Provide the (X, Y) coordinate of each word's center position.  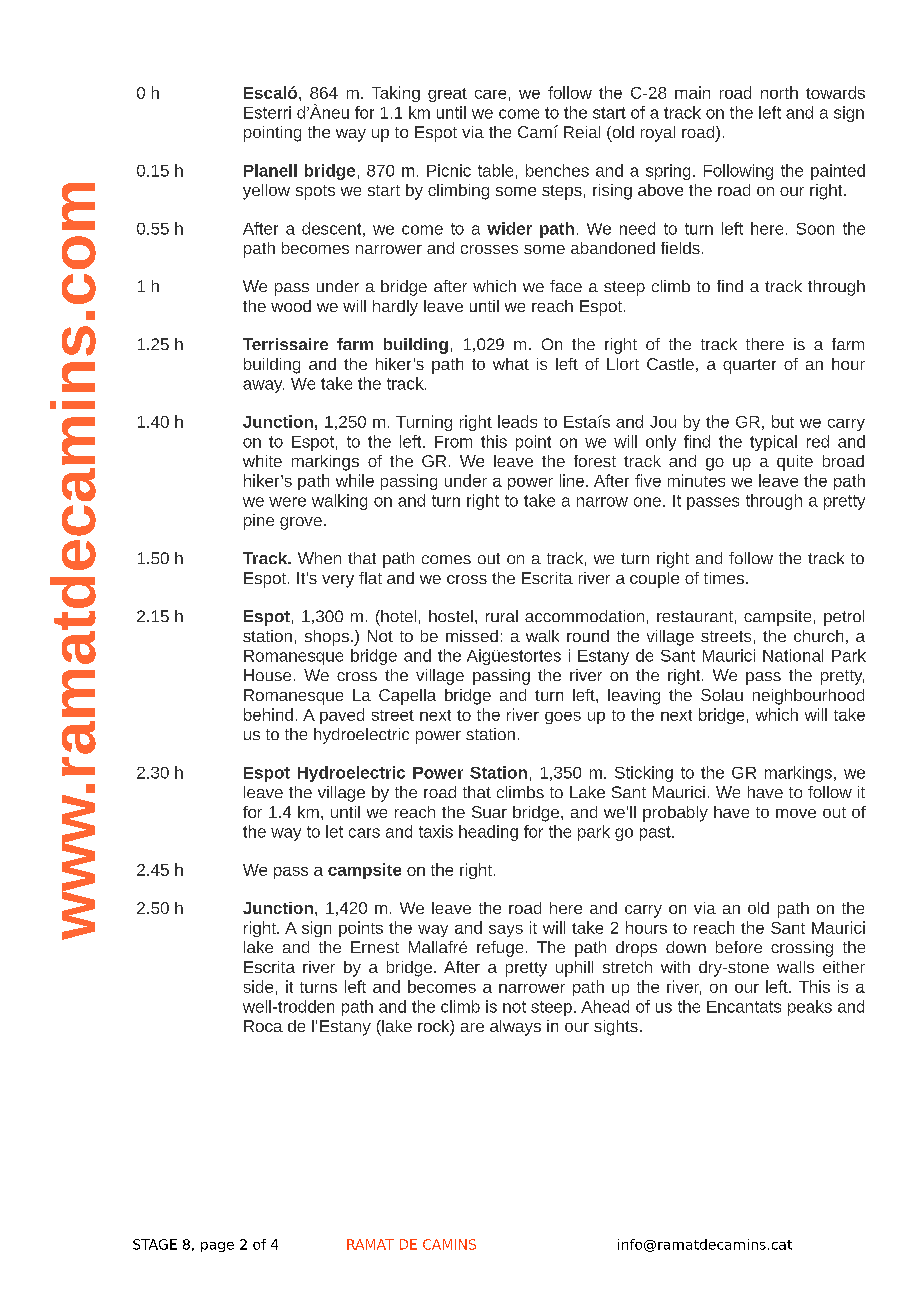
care (490, 94)
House (267, 675)
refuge (500, 949)
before (739, 947)
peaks (810, 1008)
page (217, 1247)
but (783, 421)
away (263, 386)
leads (517, 421)
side (258, 986)
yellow (266, 192)
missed (472, 636)
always (515, 1028)
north (779, 92)
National (793, 655)
